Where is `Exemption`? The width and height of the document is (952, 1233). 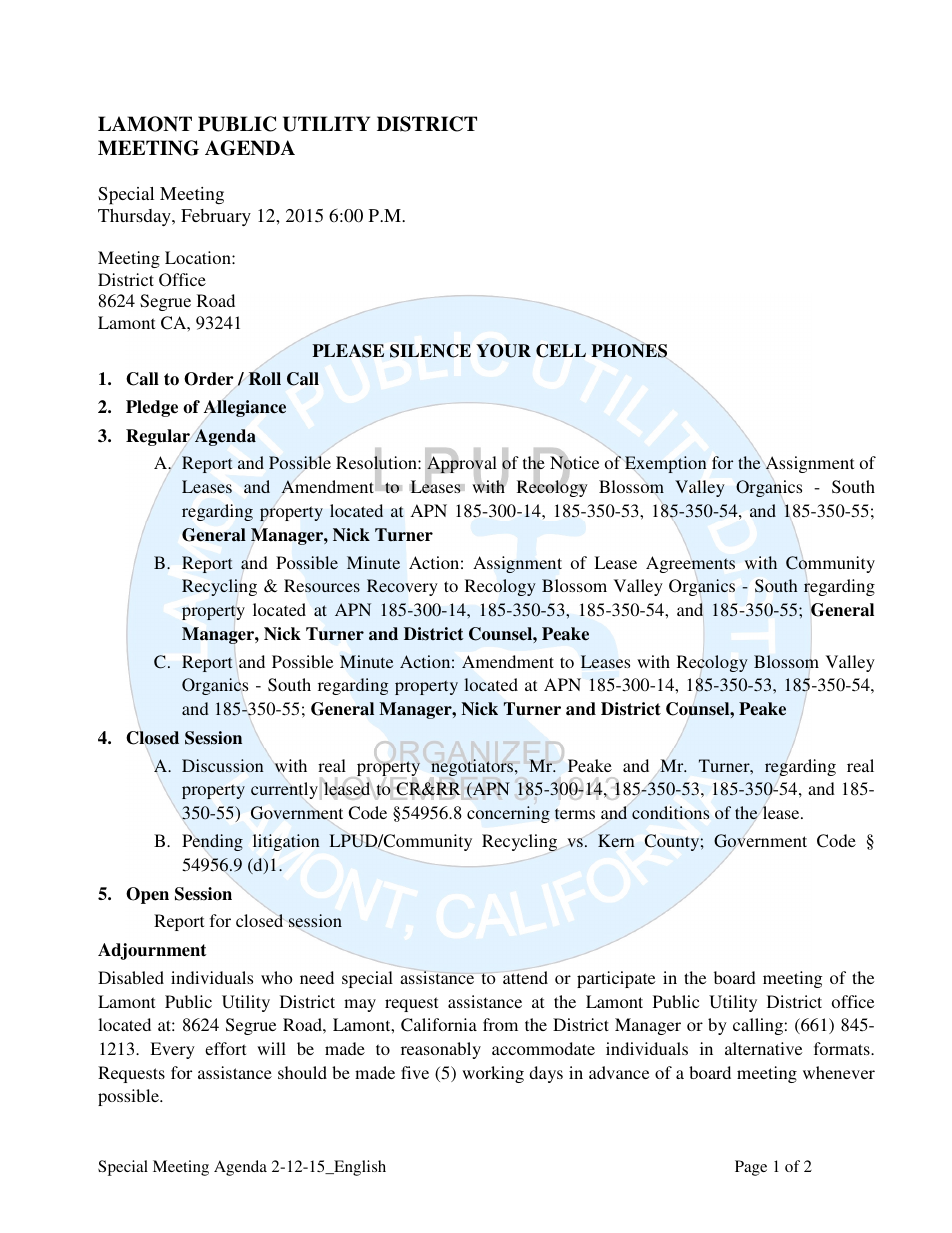
Exemption is located at coordinates (665, 464).
